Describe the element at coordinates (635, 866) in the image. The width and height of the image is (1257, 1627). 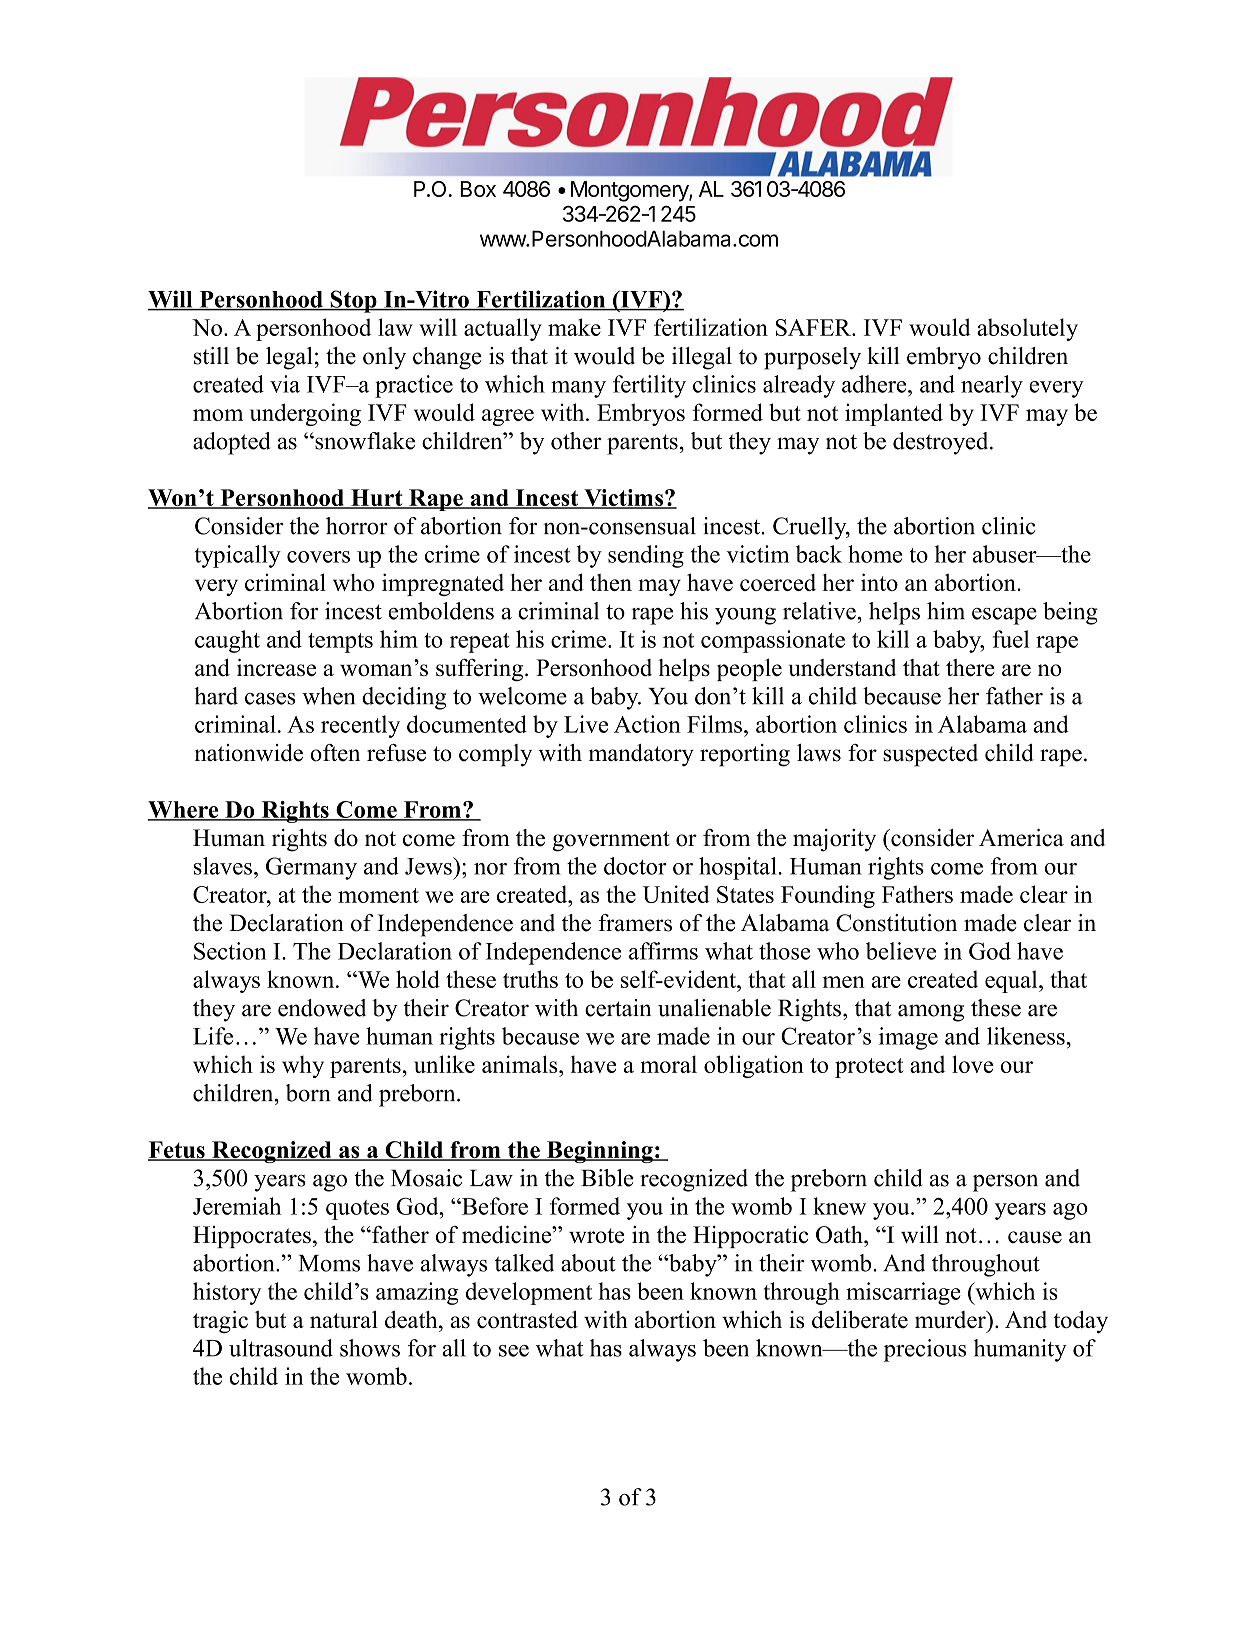
I see `doctor` at that location.
